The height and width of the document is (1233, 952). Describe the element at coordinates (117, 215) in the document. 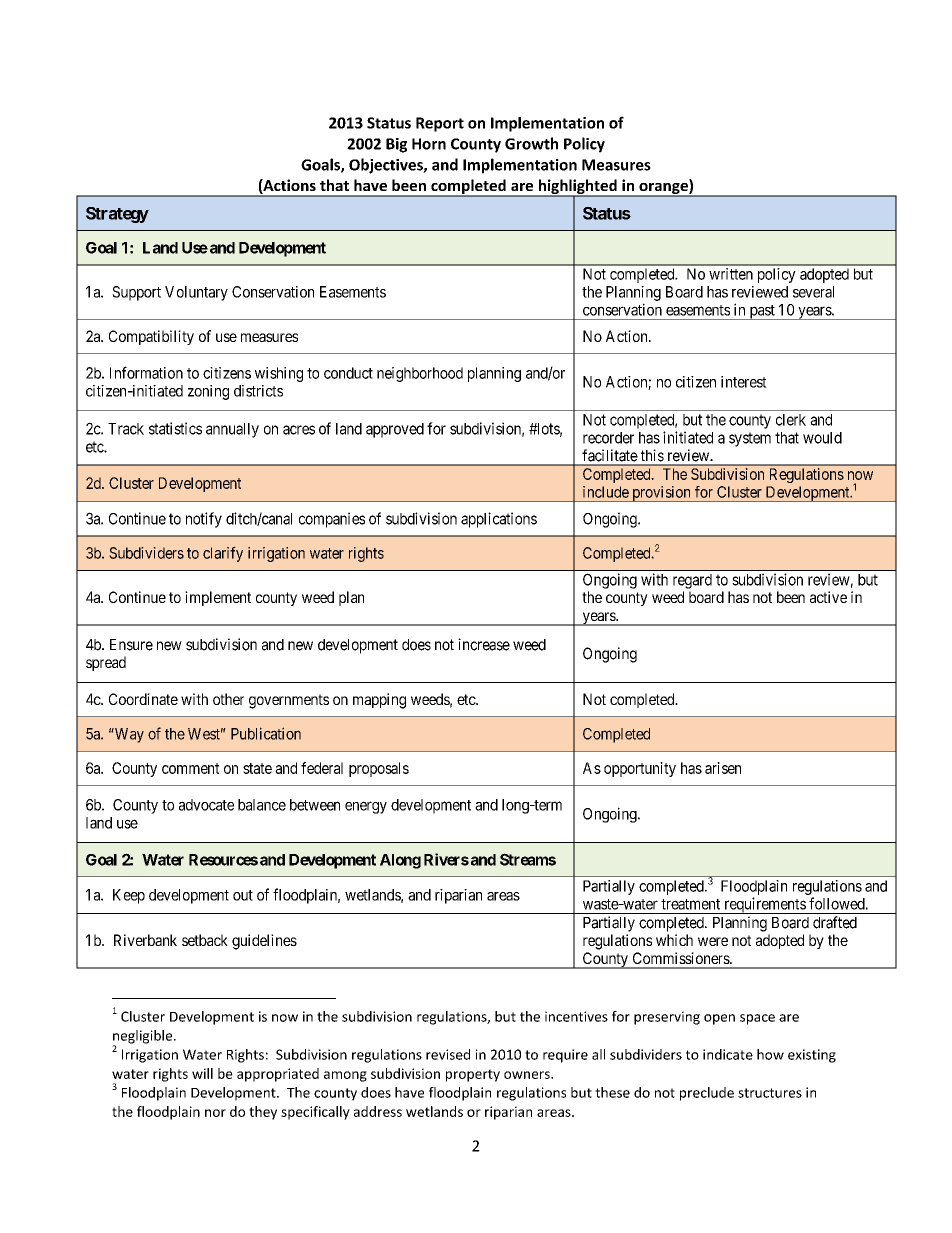

I see `Strategy` at that location.
